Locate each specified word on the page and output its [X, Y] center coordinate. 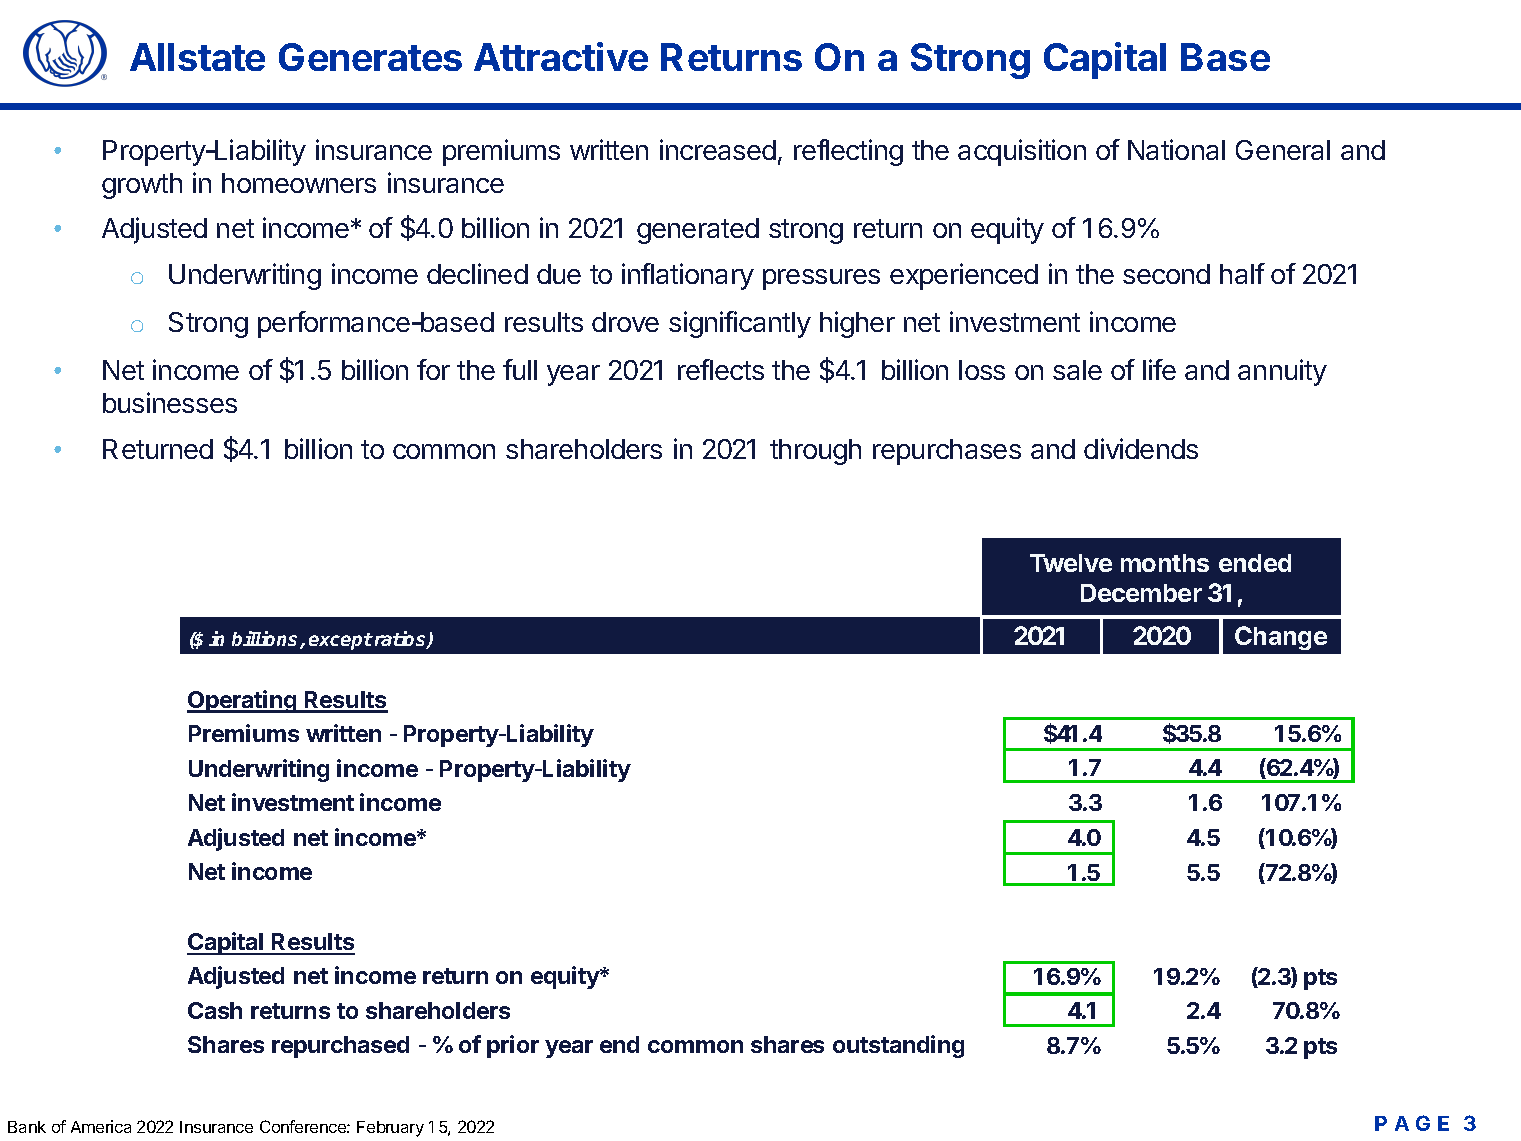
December [1141, 593]
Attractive [561, 56]
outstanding [898, 1046]
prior [513, 1046]
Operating [243, 701]
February [390, 1129]
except [341, 641]
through [815, 452]
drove [625, 322]
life [1159, 369]
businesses [170, 402]
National [1176, 149]
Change [1281, 638]
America [101, 1126]
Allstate [197, 57]
